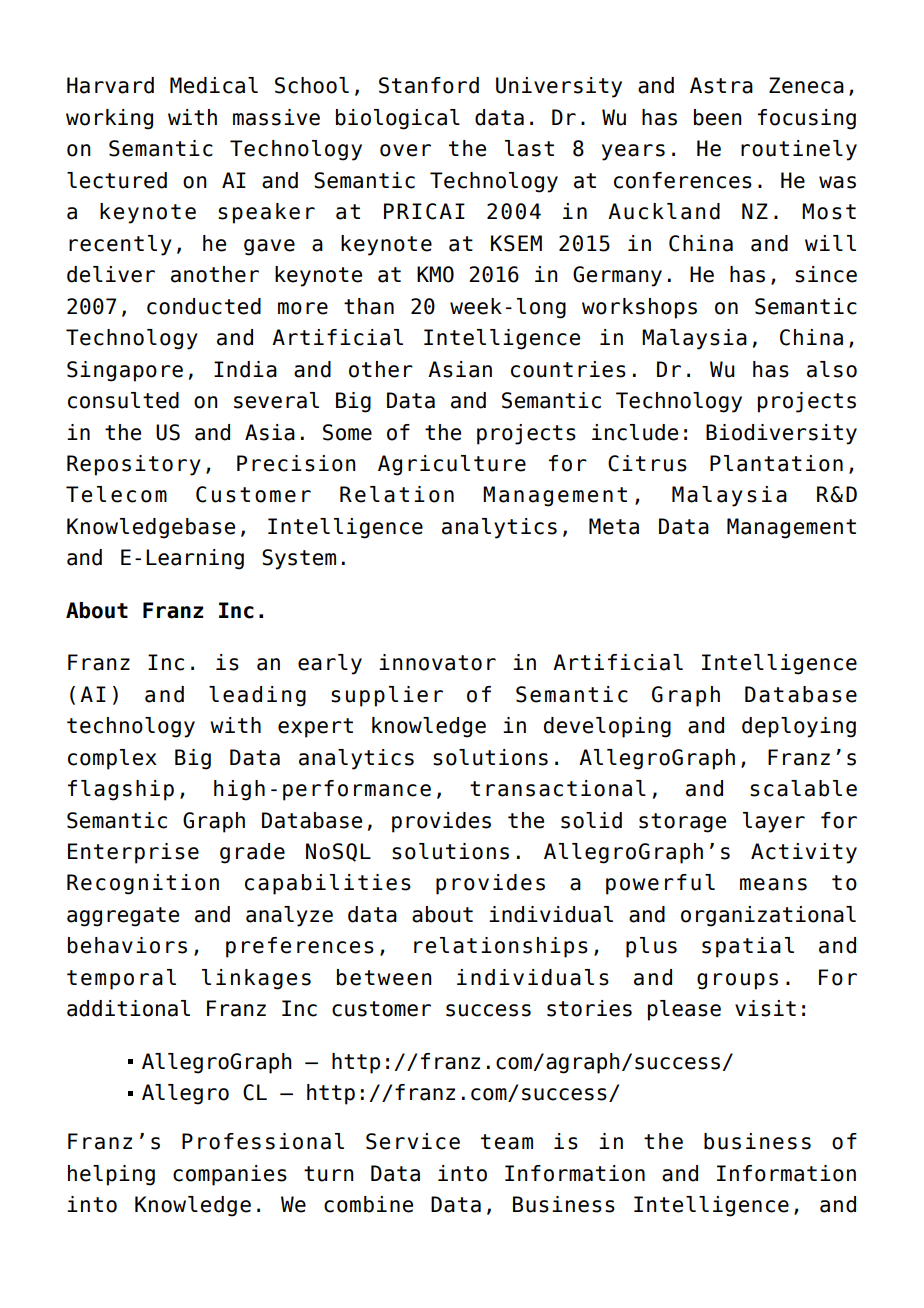  Describe the element at coordinates (718, 117) in the document. I see `been` at that location.
